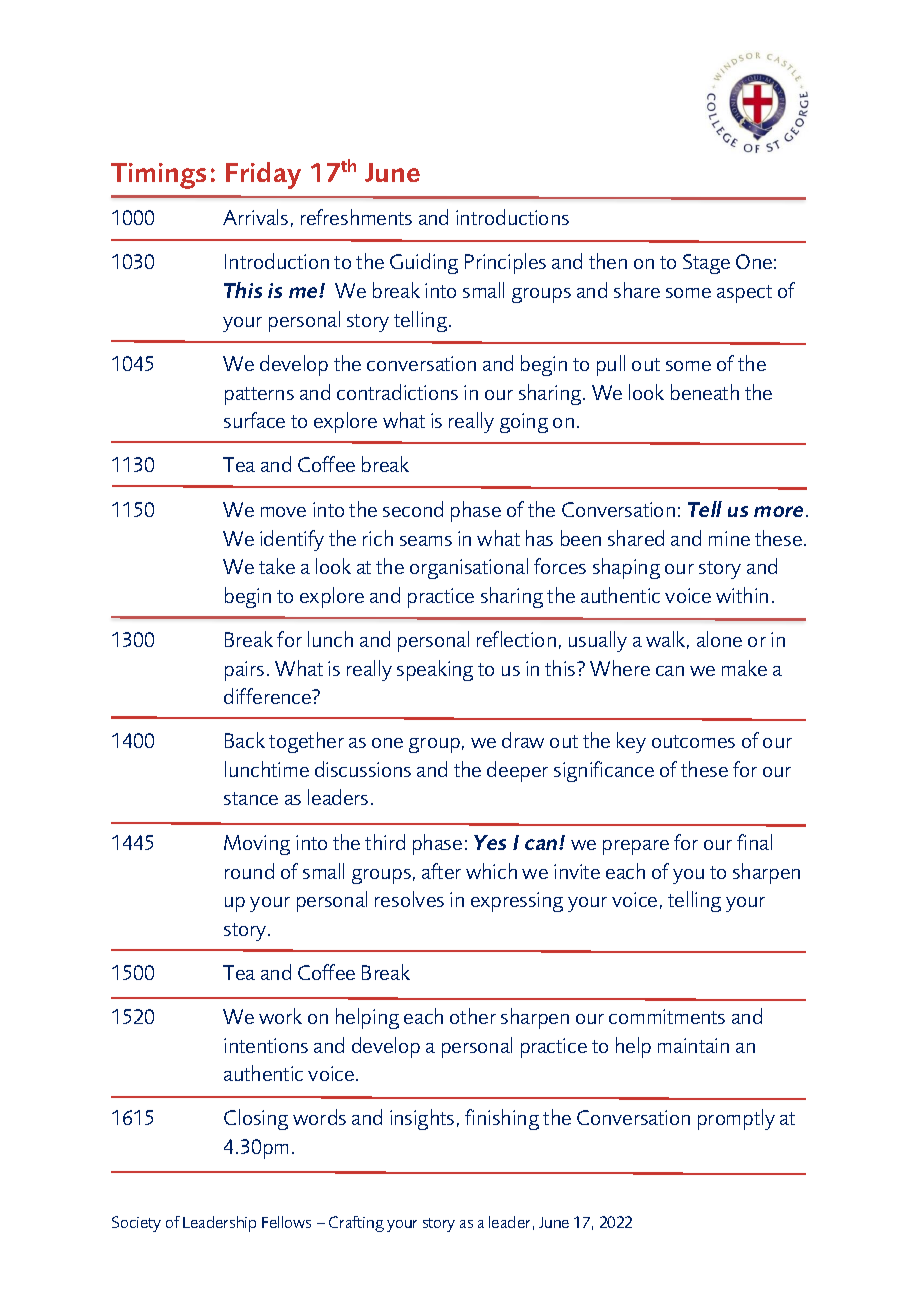 The height and width of the document is (1308, 924). Describe the element at coordinates (729, 538) in the document. I see `mine` at that location.
